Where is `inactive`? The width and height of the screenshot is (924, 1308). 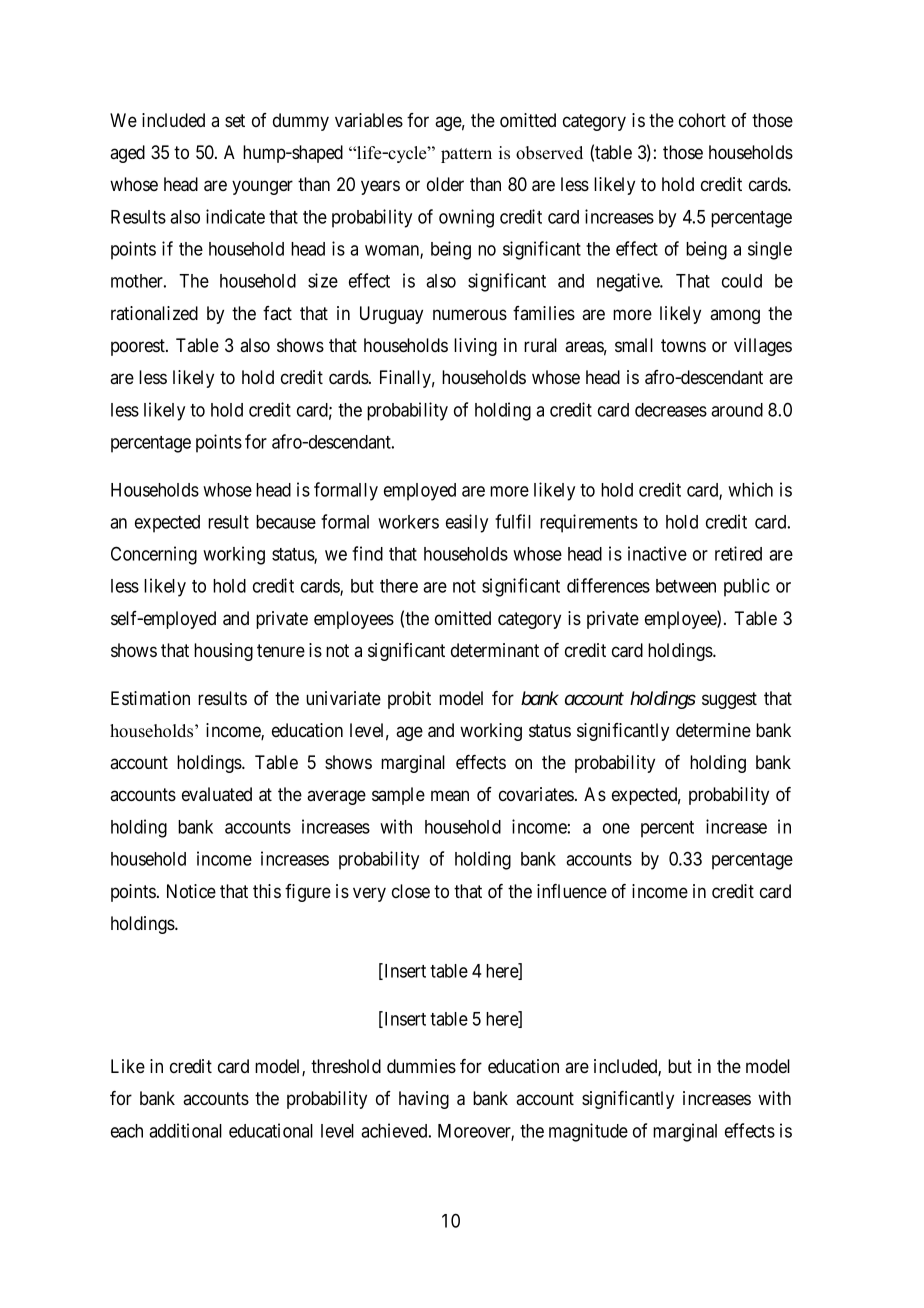 inactive is located at coordinates (657, 553).
